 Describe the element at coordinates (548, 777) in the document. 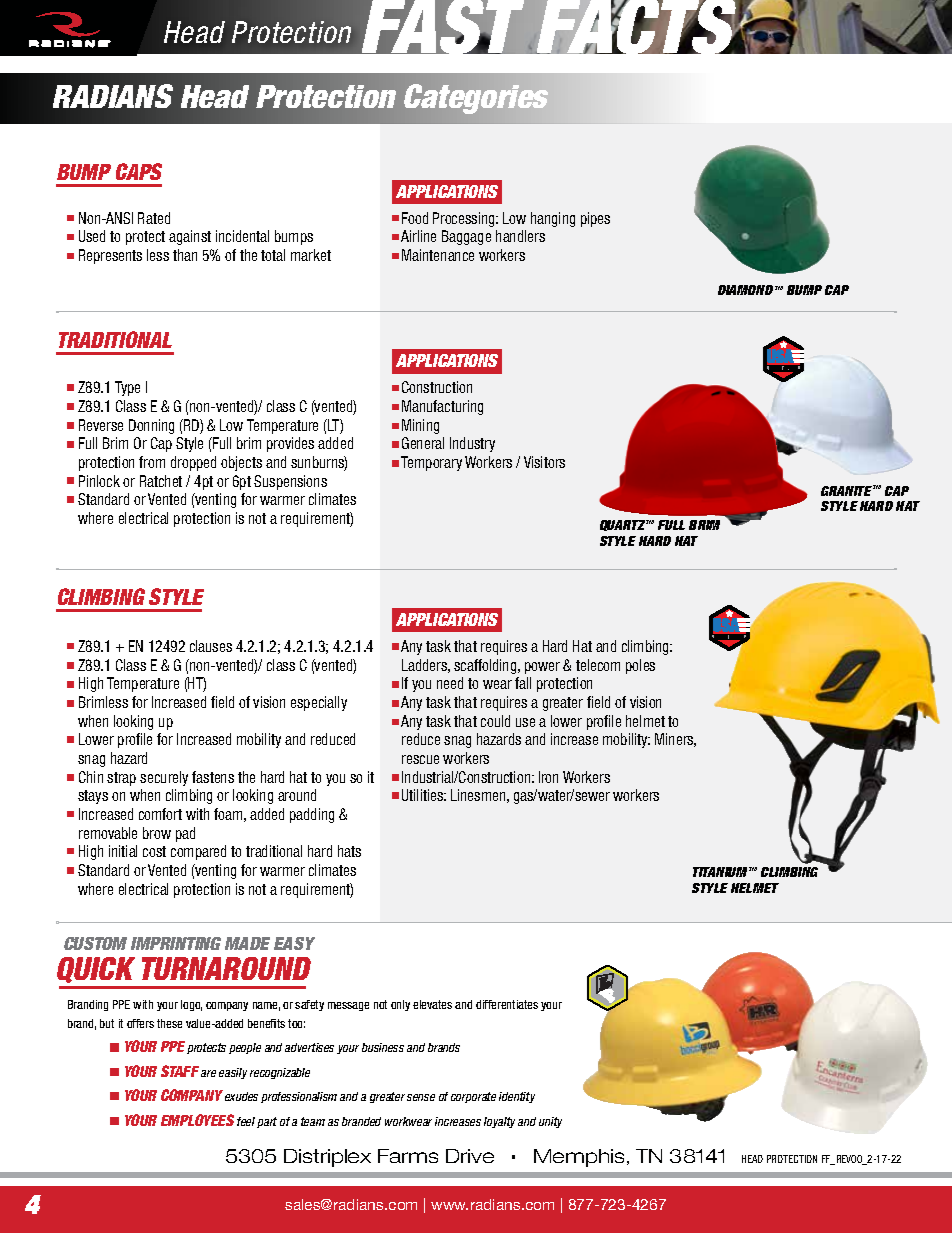

I see `Iron` at that location.
